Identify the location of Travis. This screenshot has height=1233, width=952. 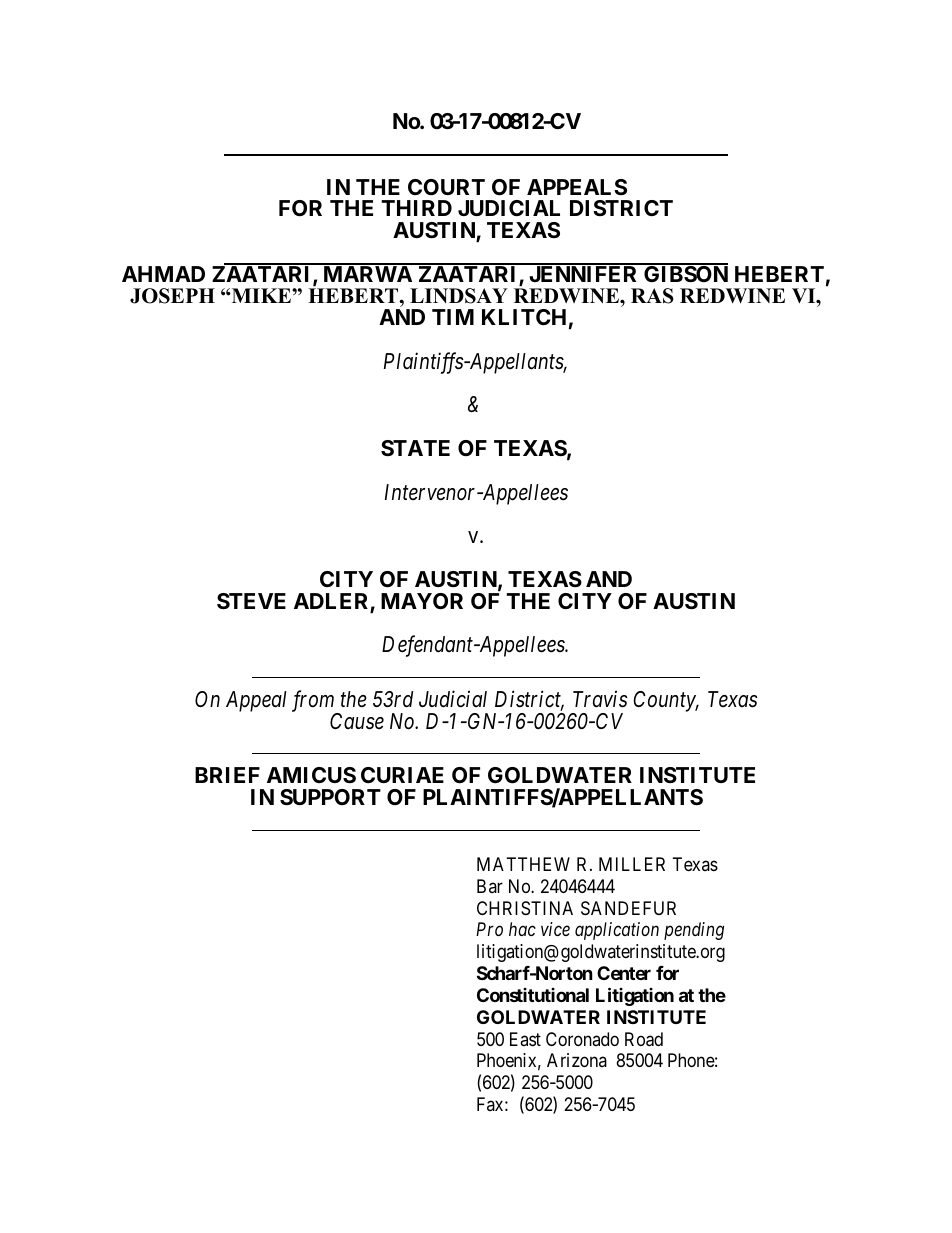
(600, 699).
